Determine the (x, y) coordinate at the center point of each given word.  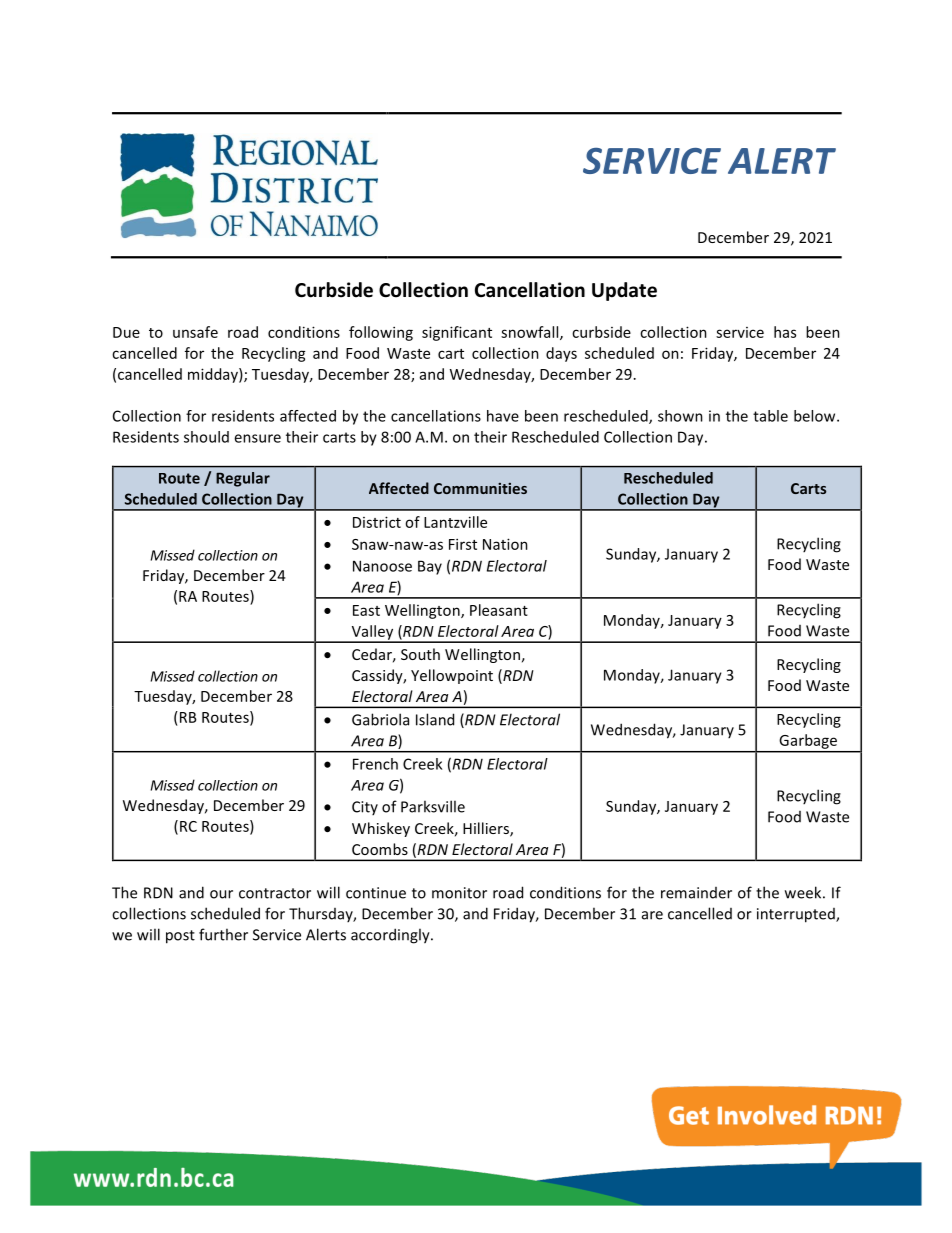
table (770, 416)
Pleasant (499, 610)
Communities (480, 488)
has (785, 332)
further (223, 934)
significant (457, 333)
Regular (243, 479)
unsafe (195, 332)
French (375, 764)
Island (435, 719)
